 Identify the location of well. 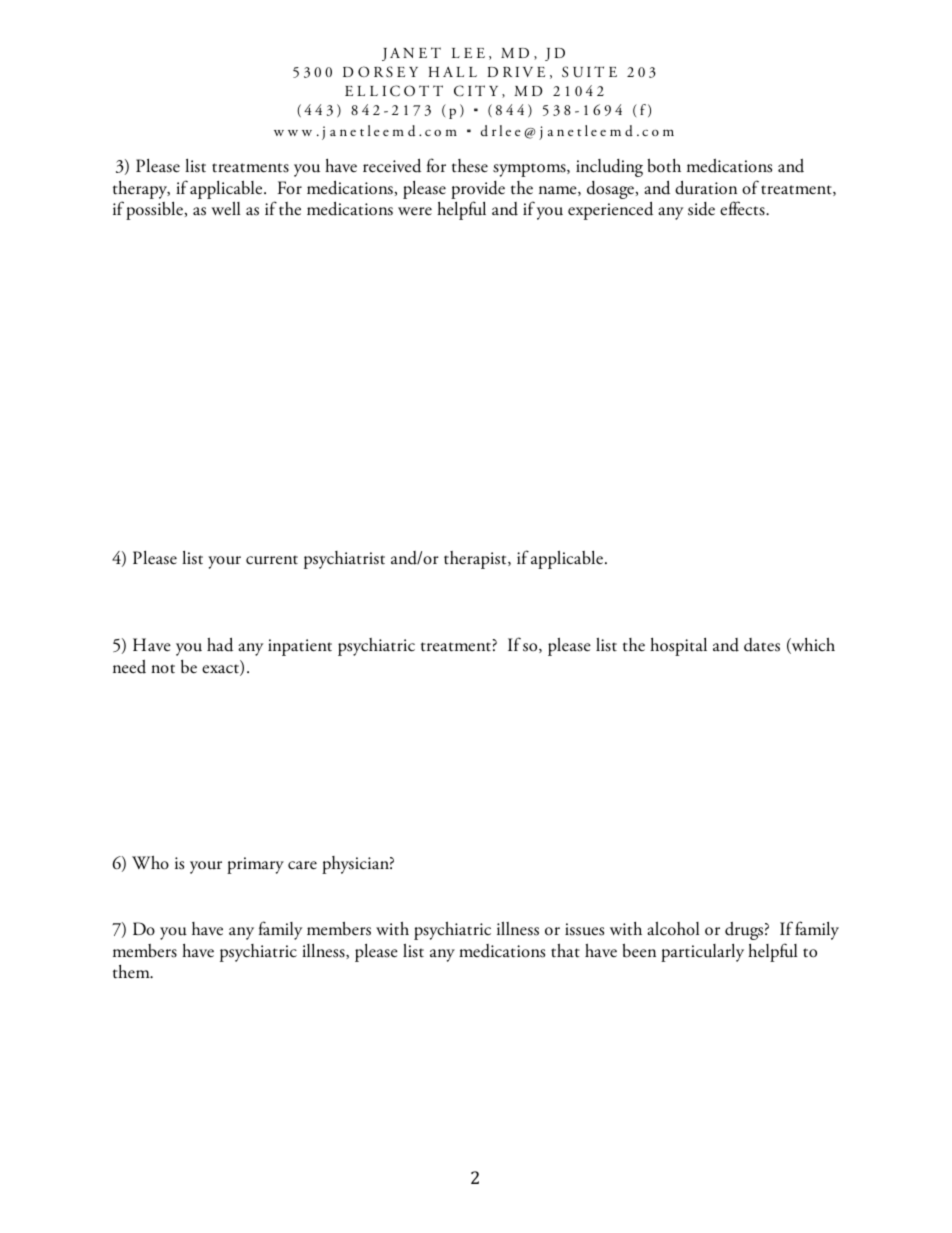
(225, 208).
